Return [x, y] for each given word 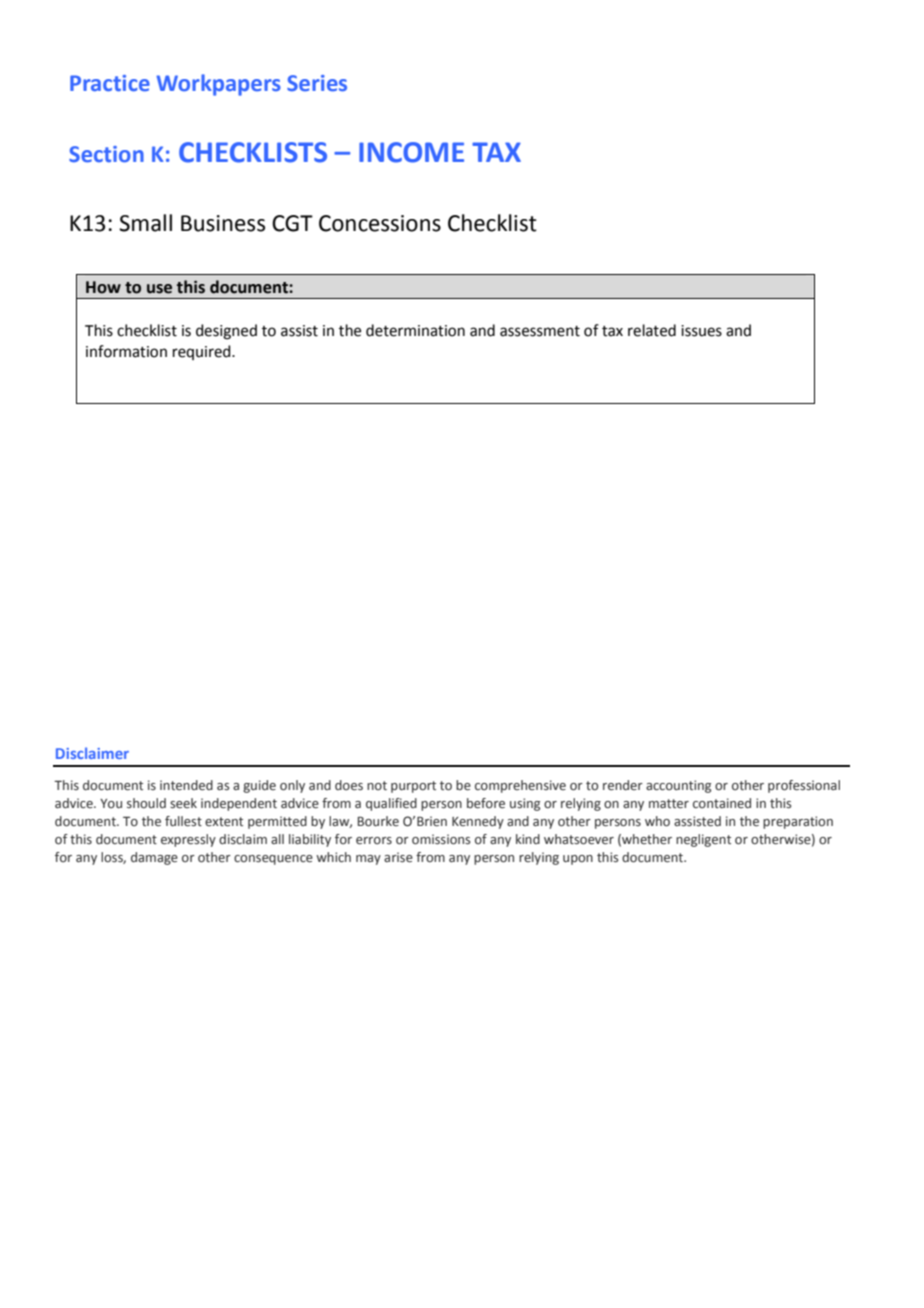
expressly [188, 840]
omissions [441, 839]
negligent [703, 840]
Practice [110, 83]
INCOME [411, 152]
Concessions [380, 223]
